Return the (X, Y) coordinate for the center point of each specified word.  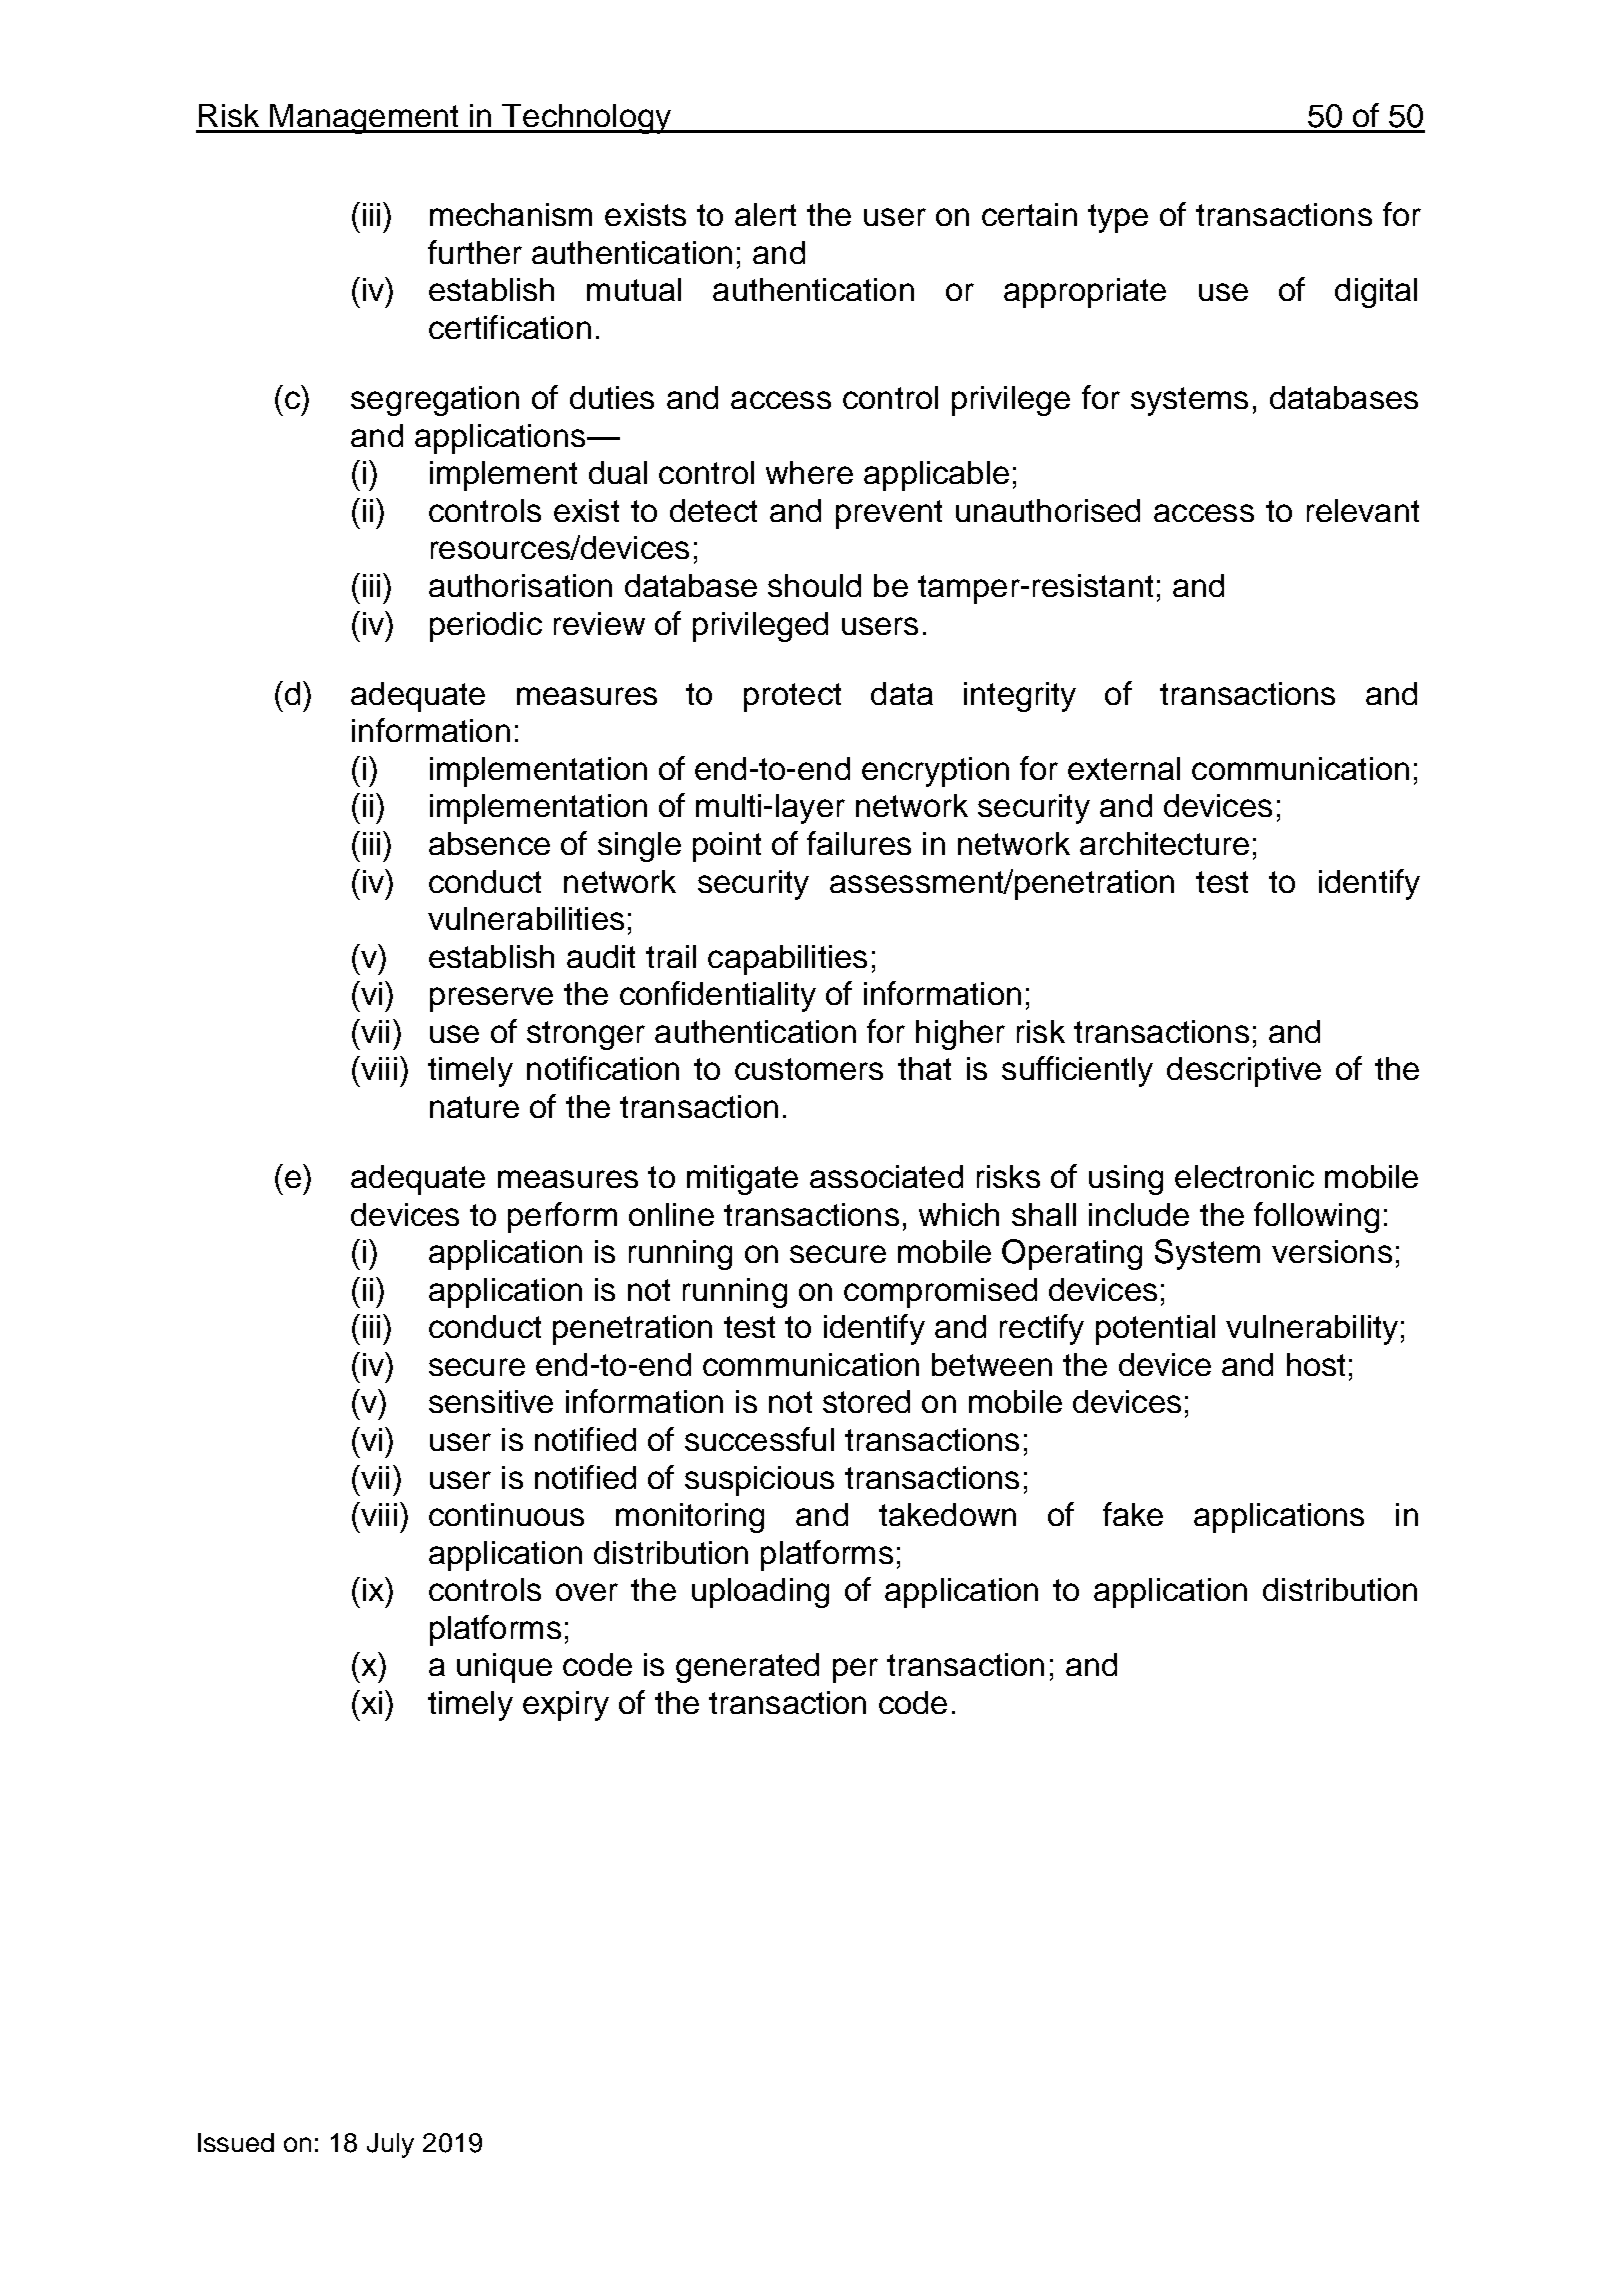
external (1124, 768)
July (390, 2145)
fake (1133, 1514)
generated (747, 1668)
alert (765, 214)
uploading (760, 1593)
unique (504, 1668)
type (1118, 218)
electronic (1244, 1176)
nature (474, 1107)
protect (792, 697)
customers (809, 1069)
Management (364, 119)
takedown (947, 1514)
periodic (486, 627)
